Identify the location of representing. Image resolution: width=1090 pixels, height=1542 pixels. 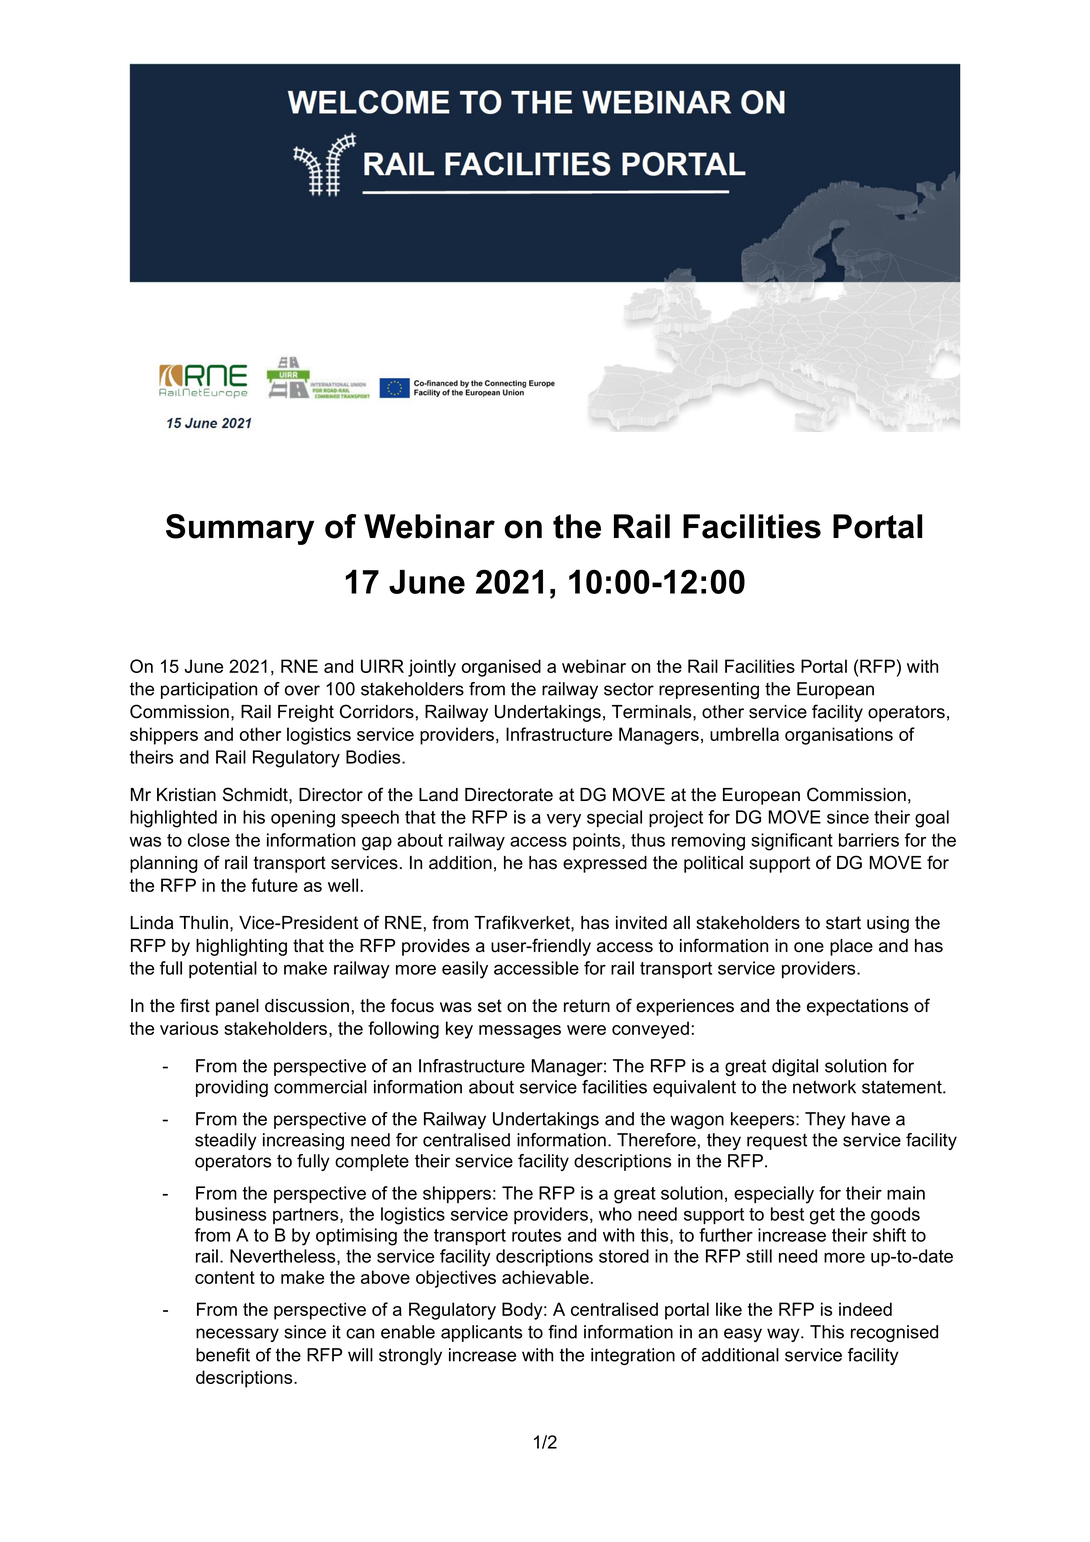
(709, 690).
